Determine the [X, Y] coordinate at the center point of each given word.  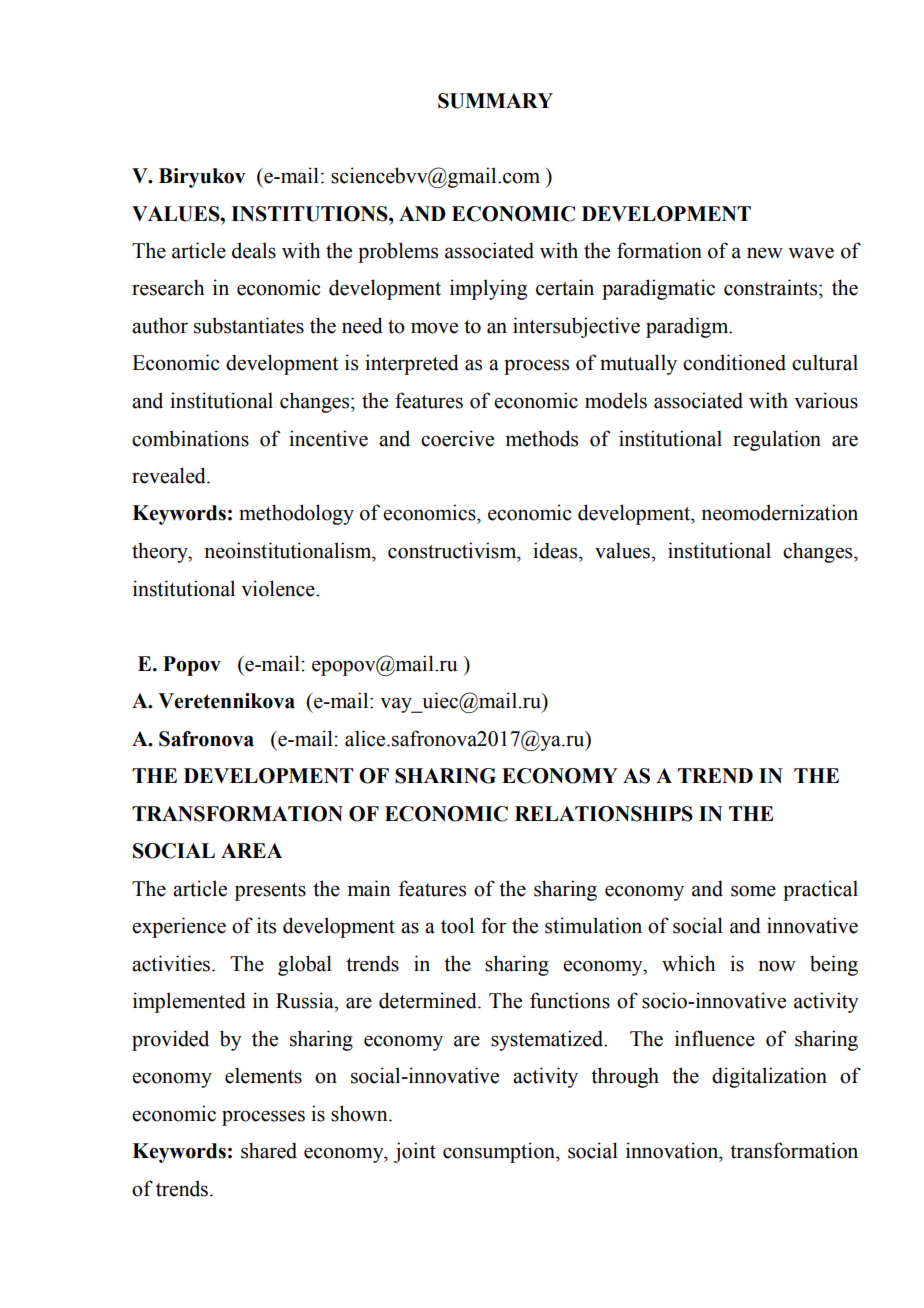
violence [279, 588]
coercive [457, 438]
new [765, 253]
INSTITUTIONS [310, 214]
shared [269, 1150]
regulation [777, 440]
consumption [500, 1152]
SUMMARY [495, 101]
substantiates [249, 325]
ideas [556, 550]
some [753, 891]
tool [457, 925]
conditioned [734, 362]
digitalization [769, 1077]
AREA [251, 850]
